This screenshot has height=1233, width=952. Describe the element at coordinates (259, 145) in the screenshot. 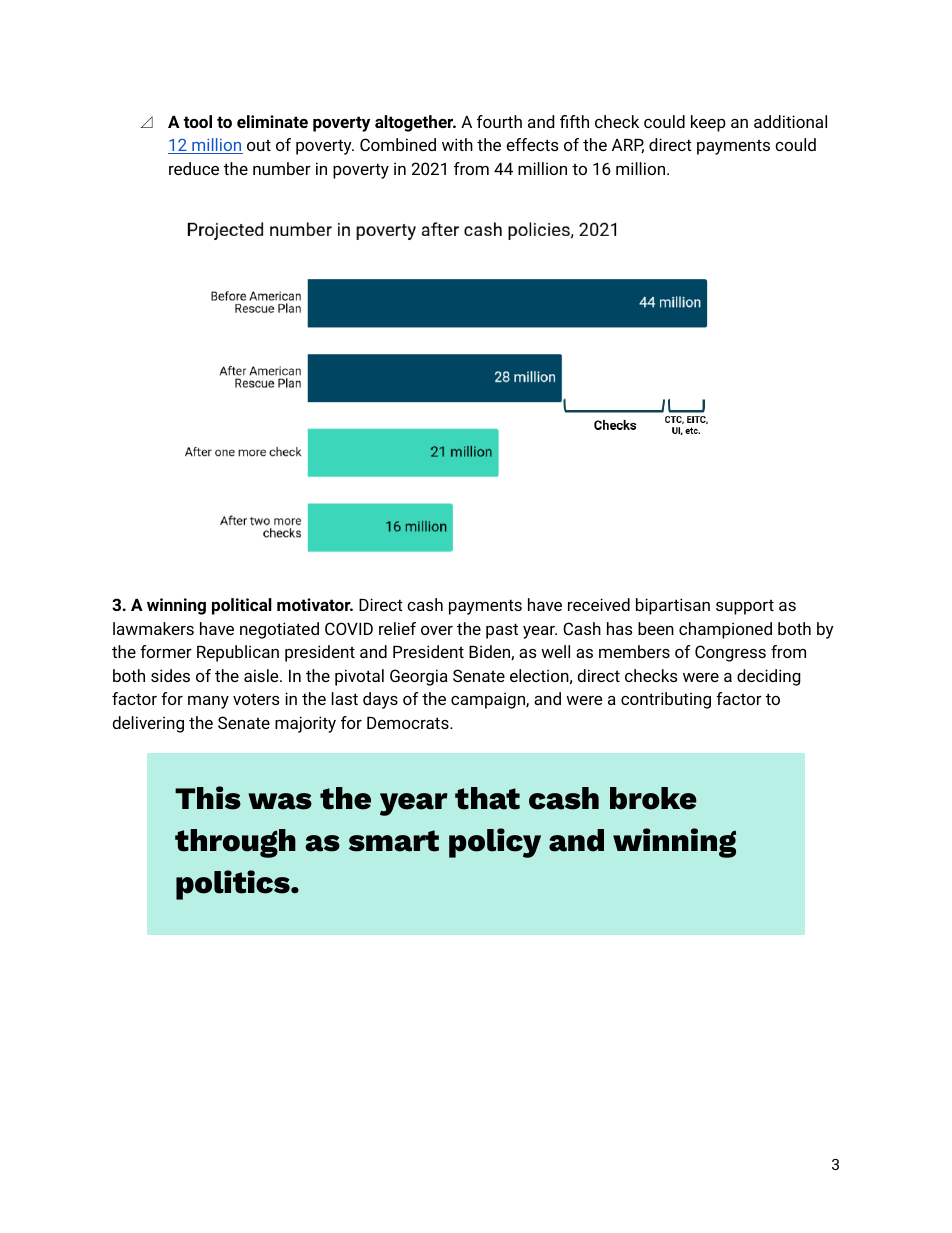

I see `out` at that location.
